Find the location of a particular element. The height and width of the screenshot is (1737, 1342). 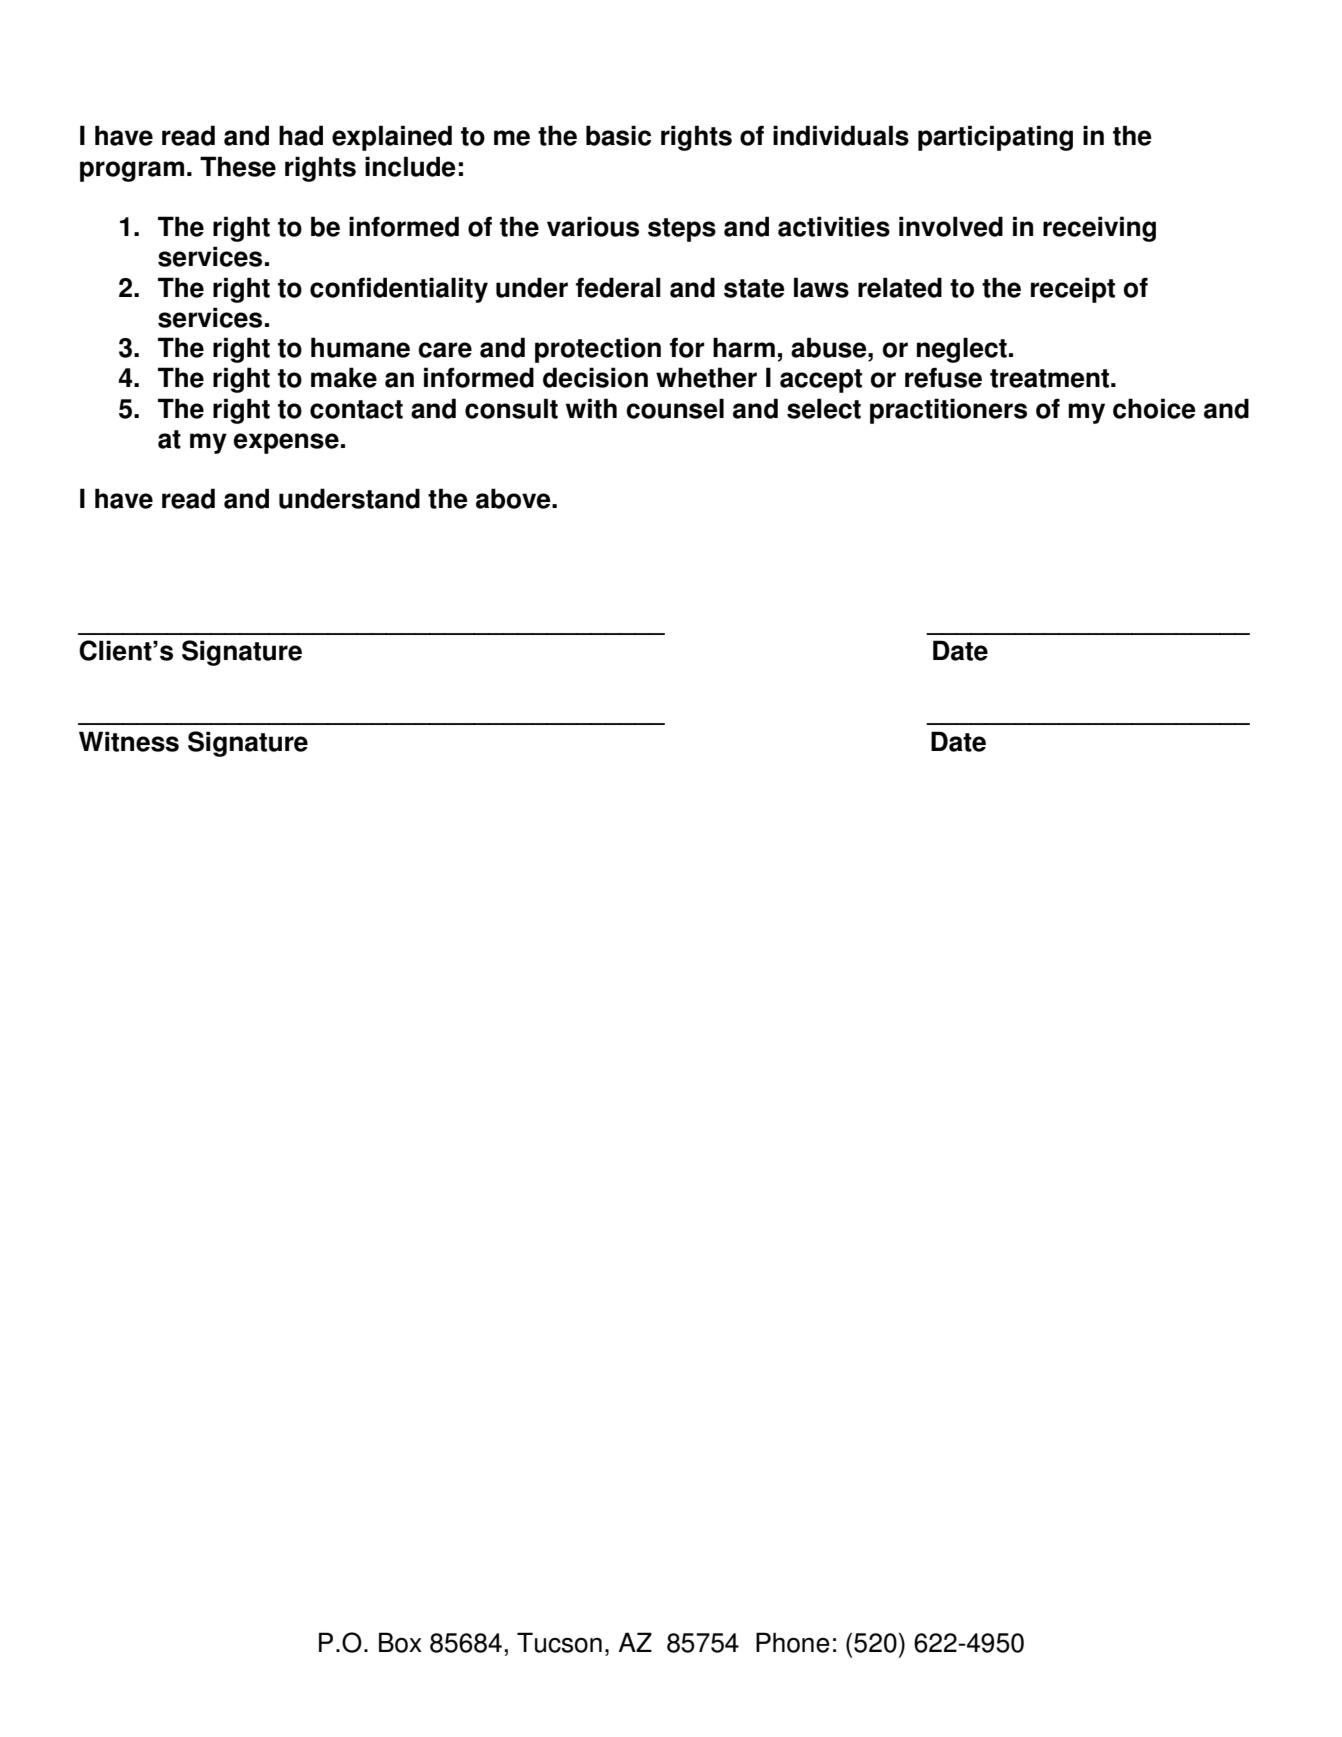

These is located at coordinates (238, 166).
